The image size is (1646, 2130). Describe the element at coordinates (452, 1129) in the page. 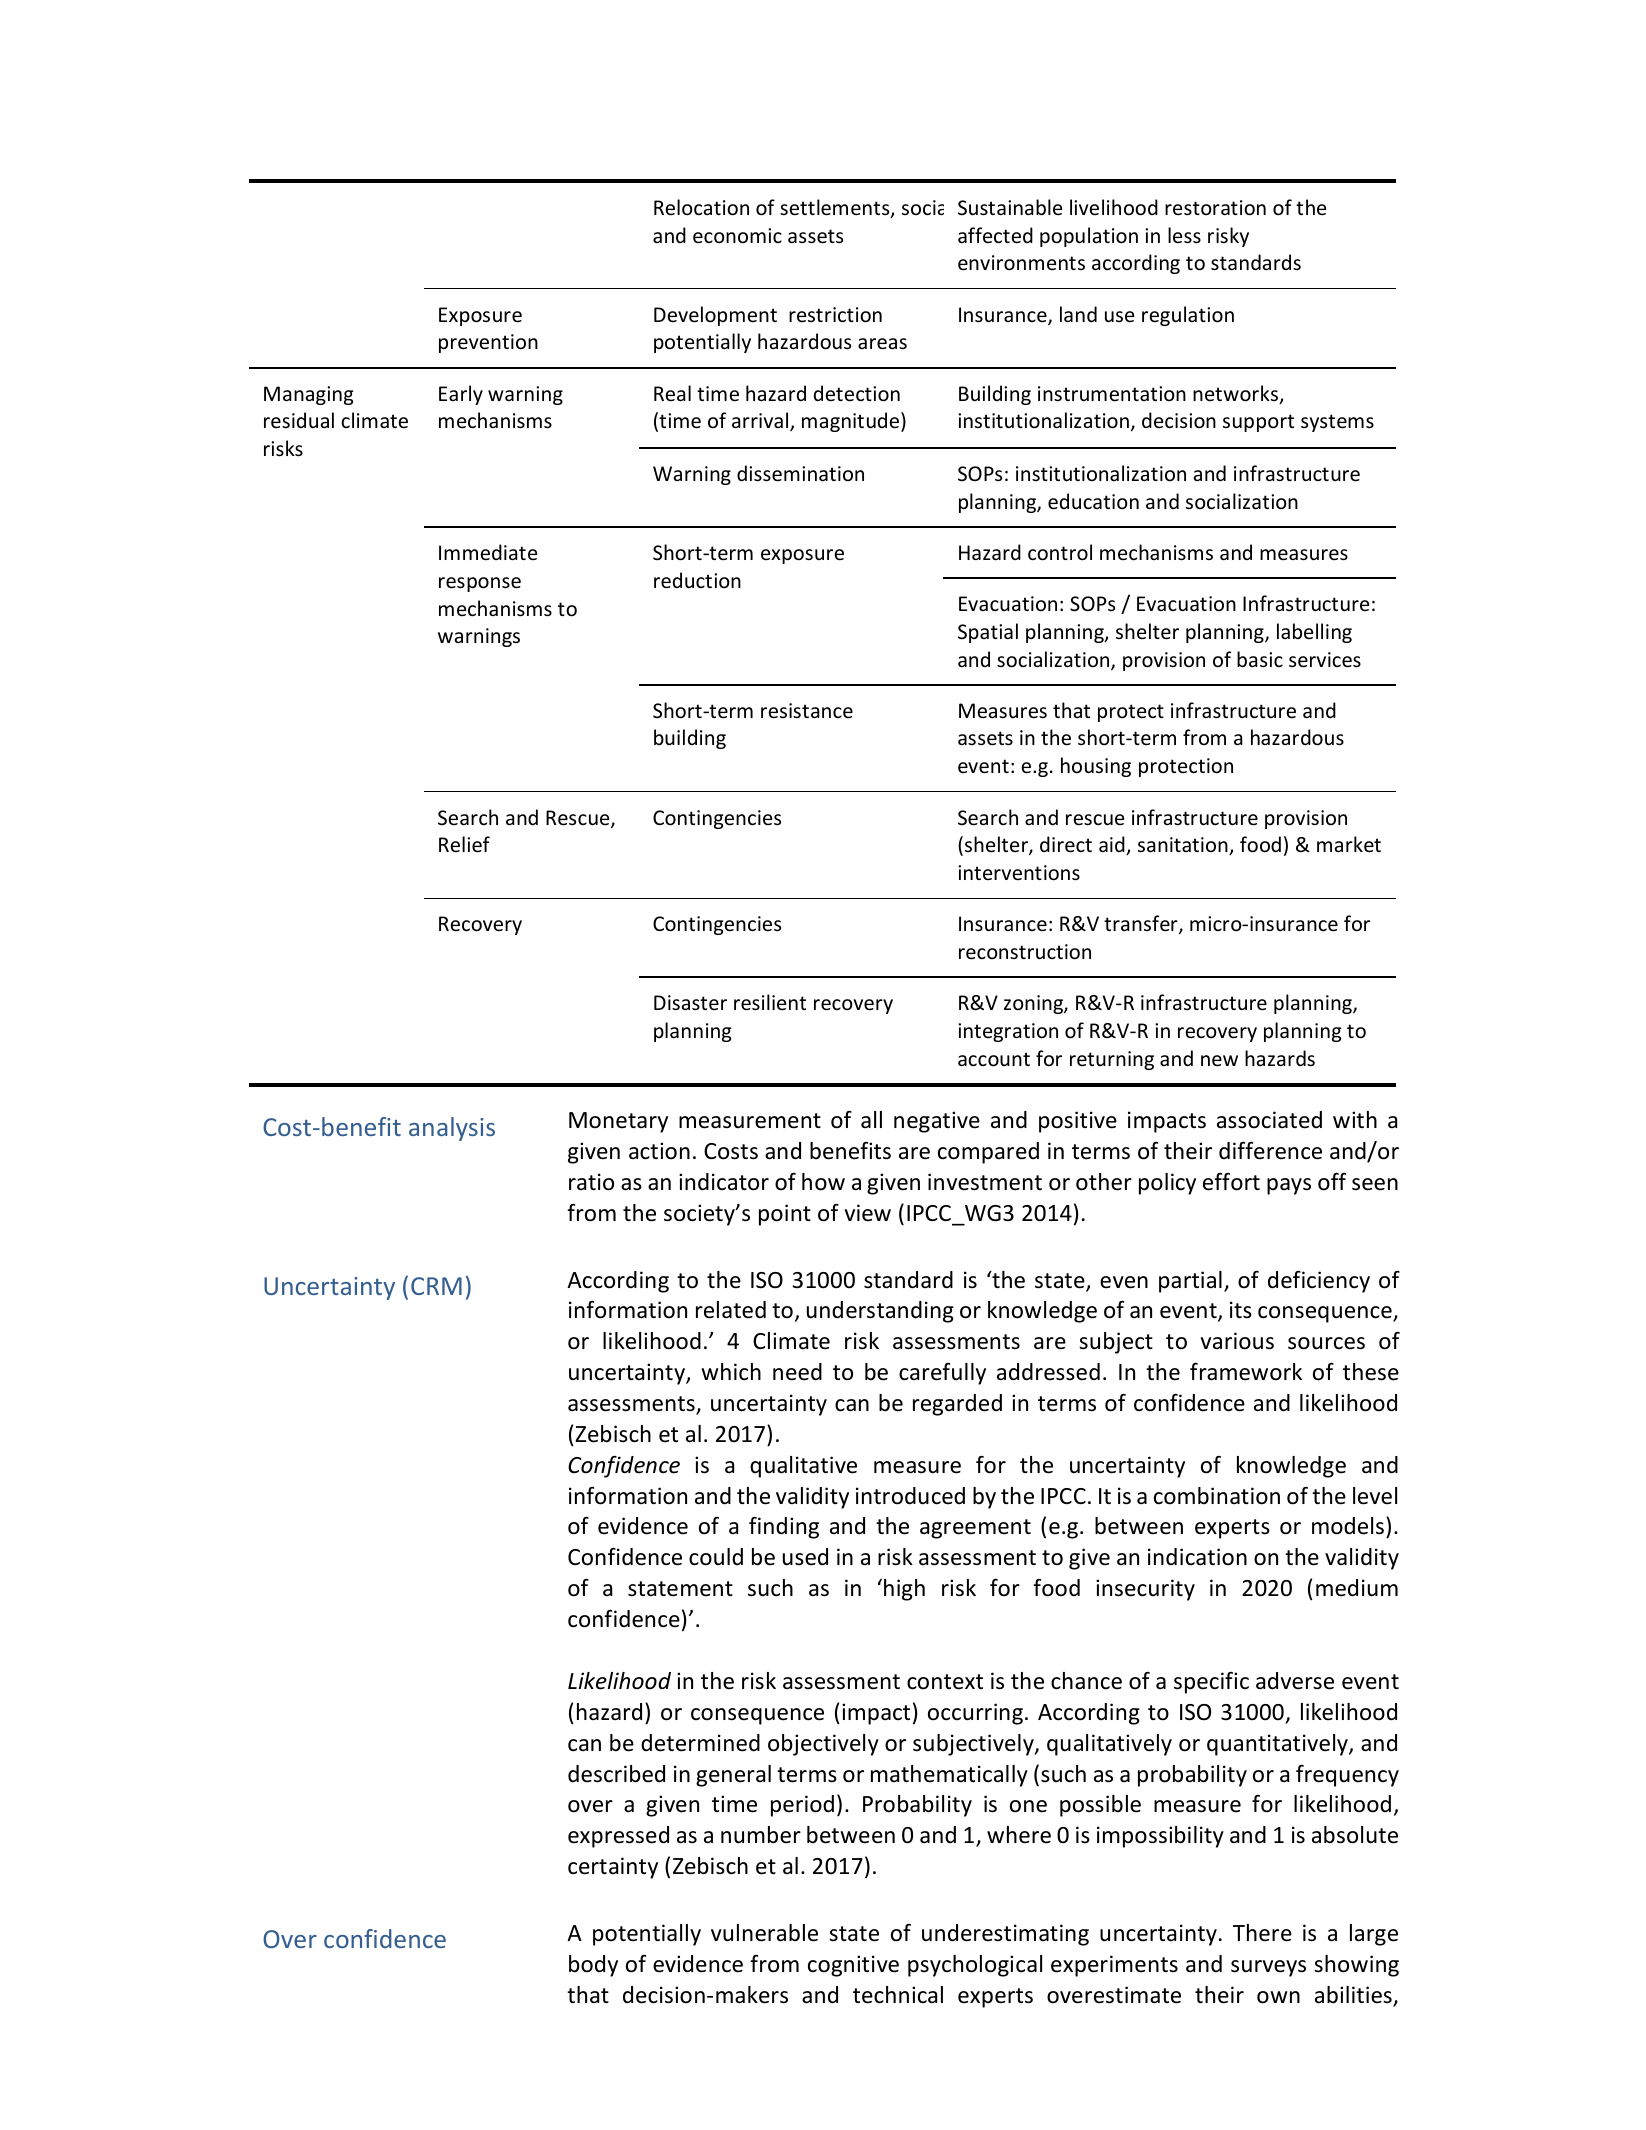

I see `analysis` at that location.
